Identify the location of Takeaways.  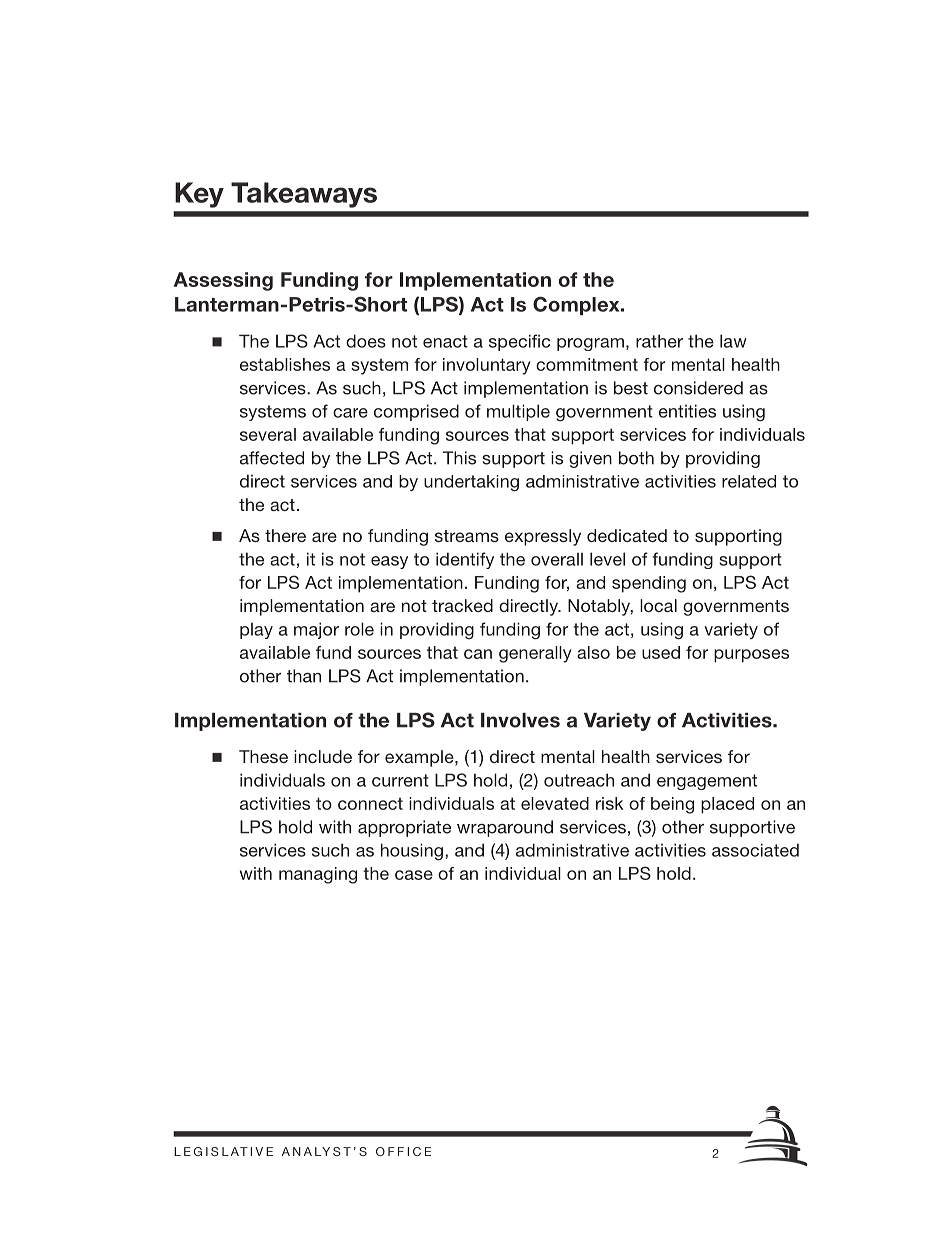
(304, 195).
